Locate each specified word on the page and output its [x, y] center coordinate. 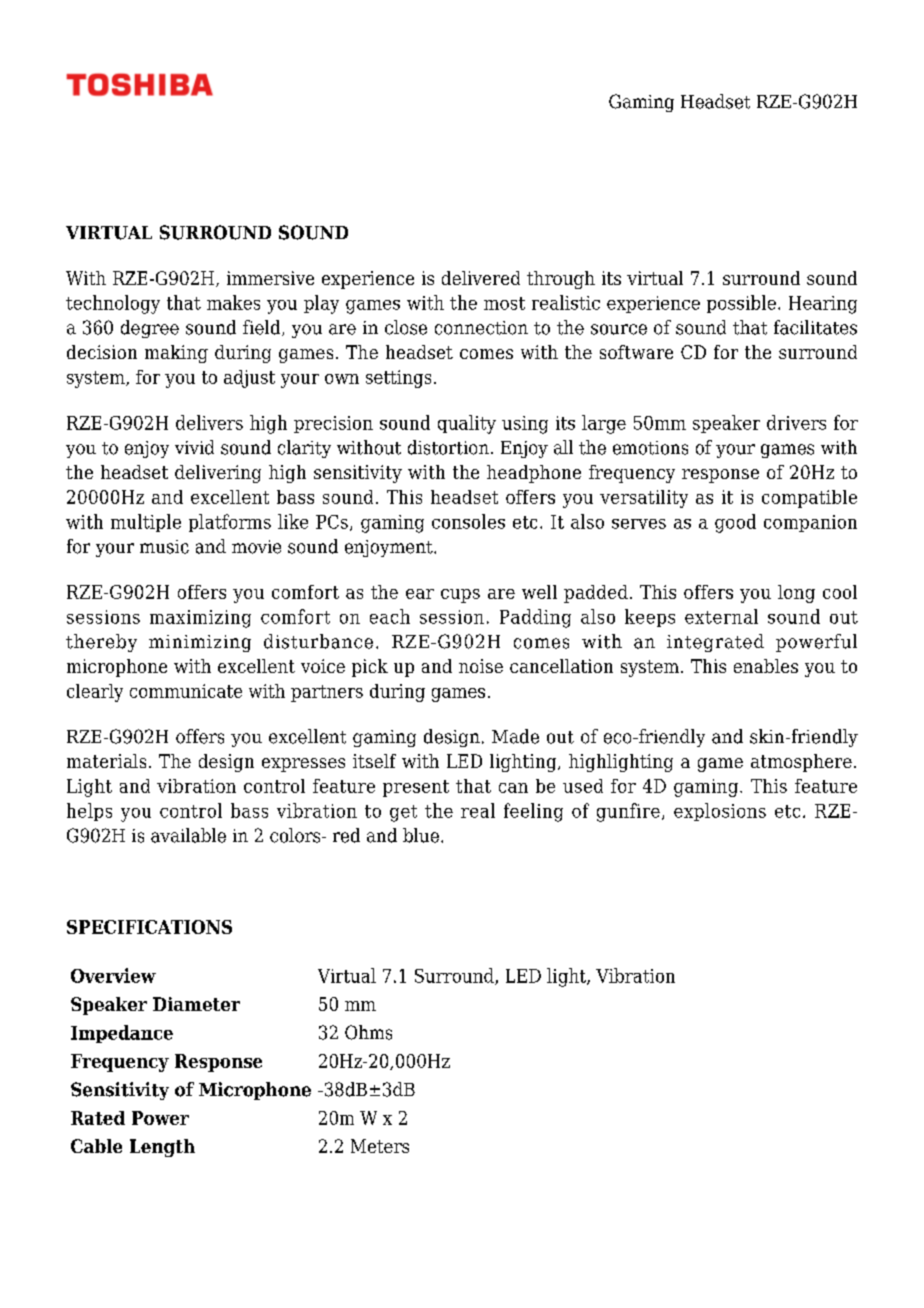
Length [162, 1148]
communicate [186, 691]
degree [150, 329]
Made [515, 736]
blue [421, 835]
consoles [468, 521]
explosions [720, 812]
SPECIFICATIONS [149, 927]
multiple [146, 523]
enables [766, 666]
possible [741, 304]
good [735, 523]
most [504, 303]
